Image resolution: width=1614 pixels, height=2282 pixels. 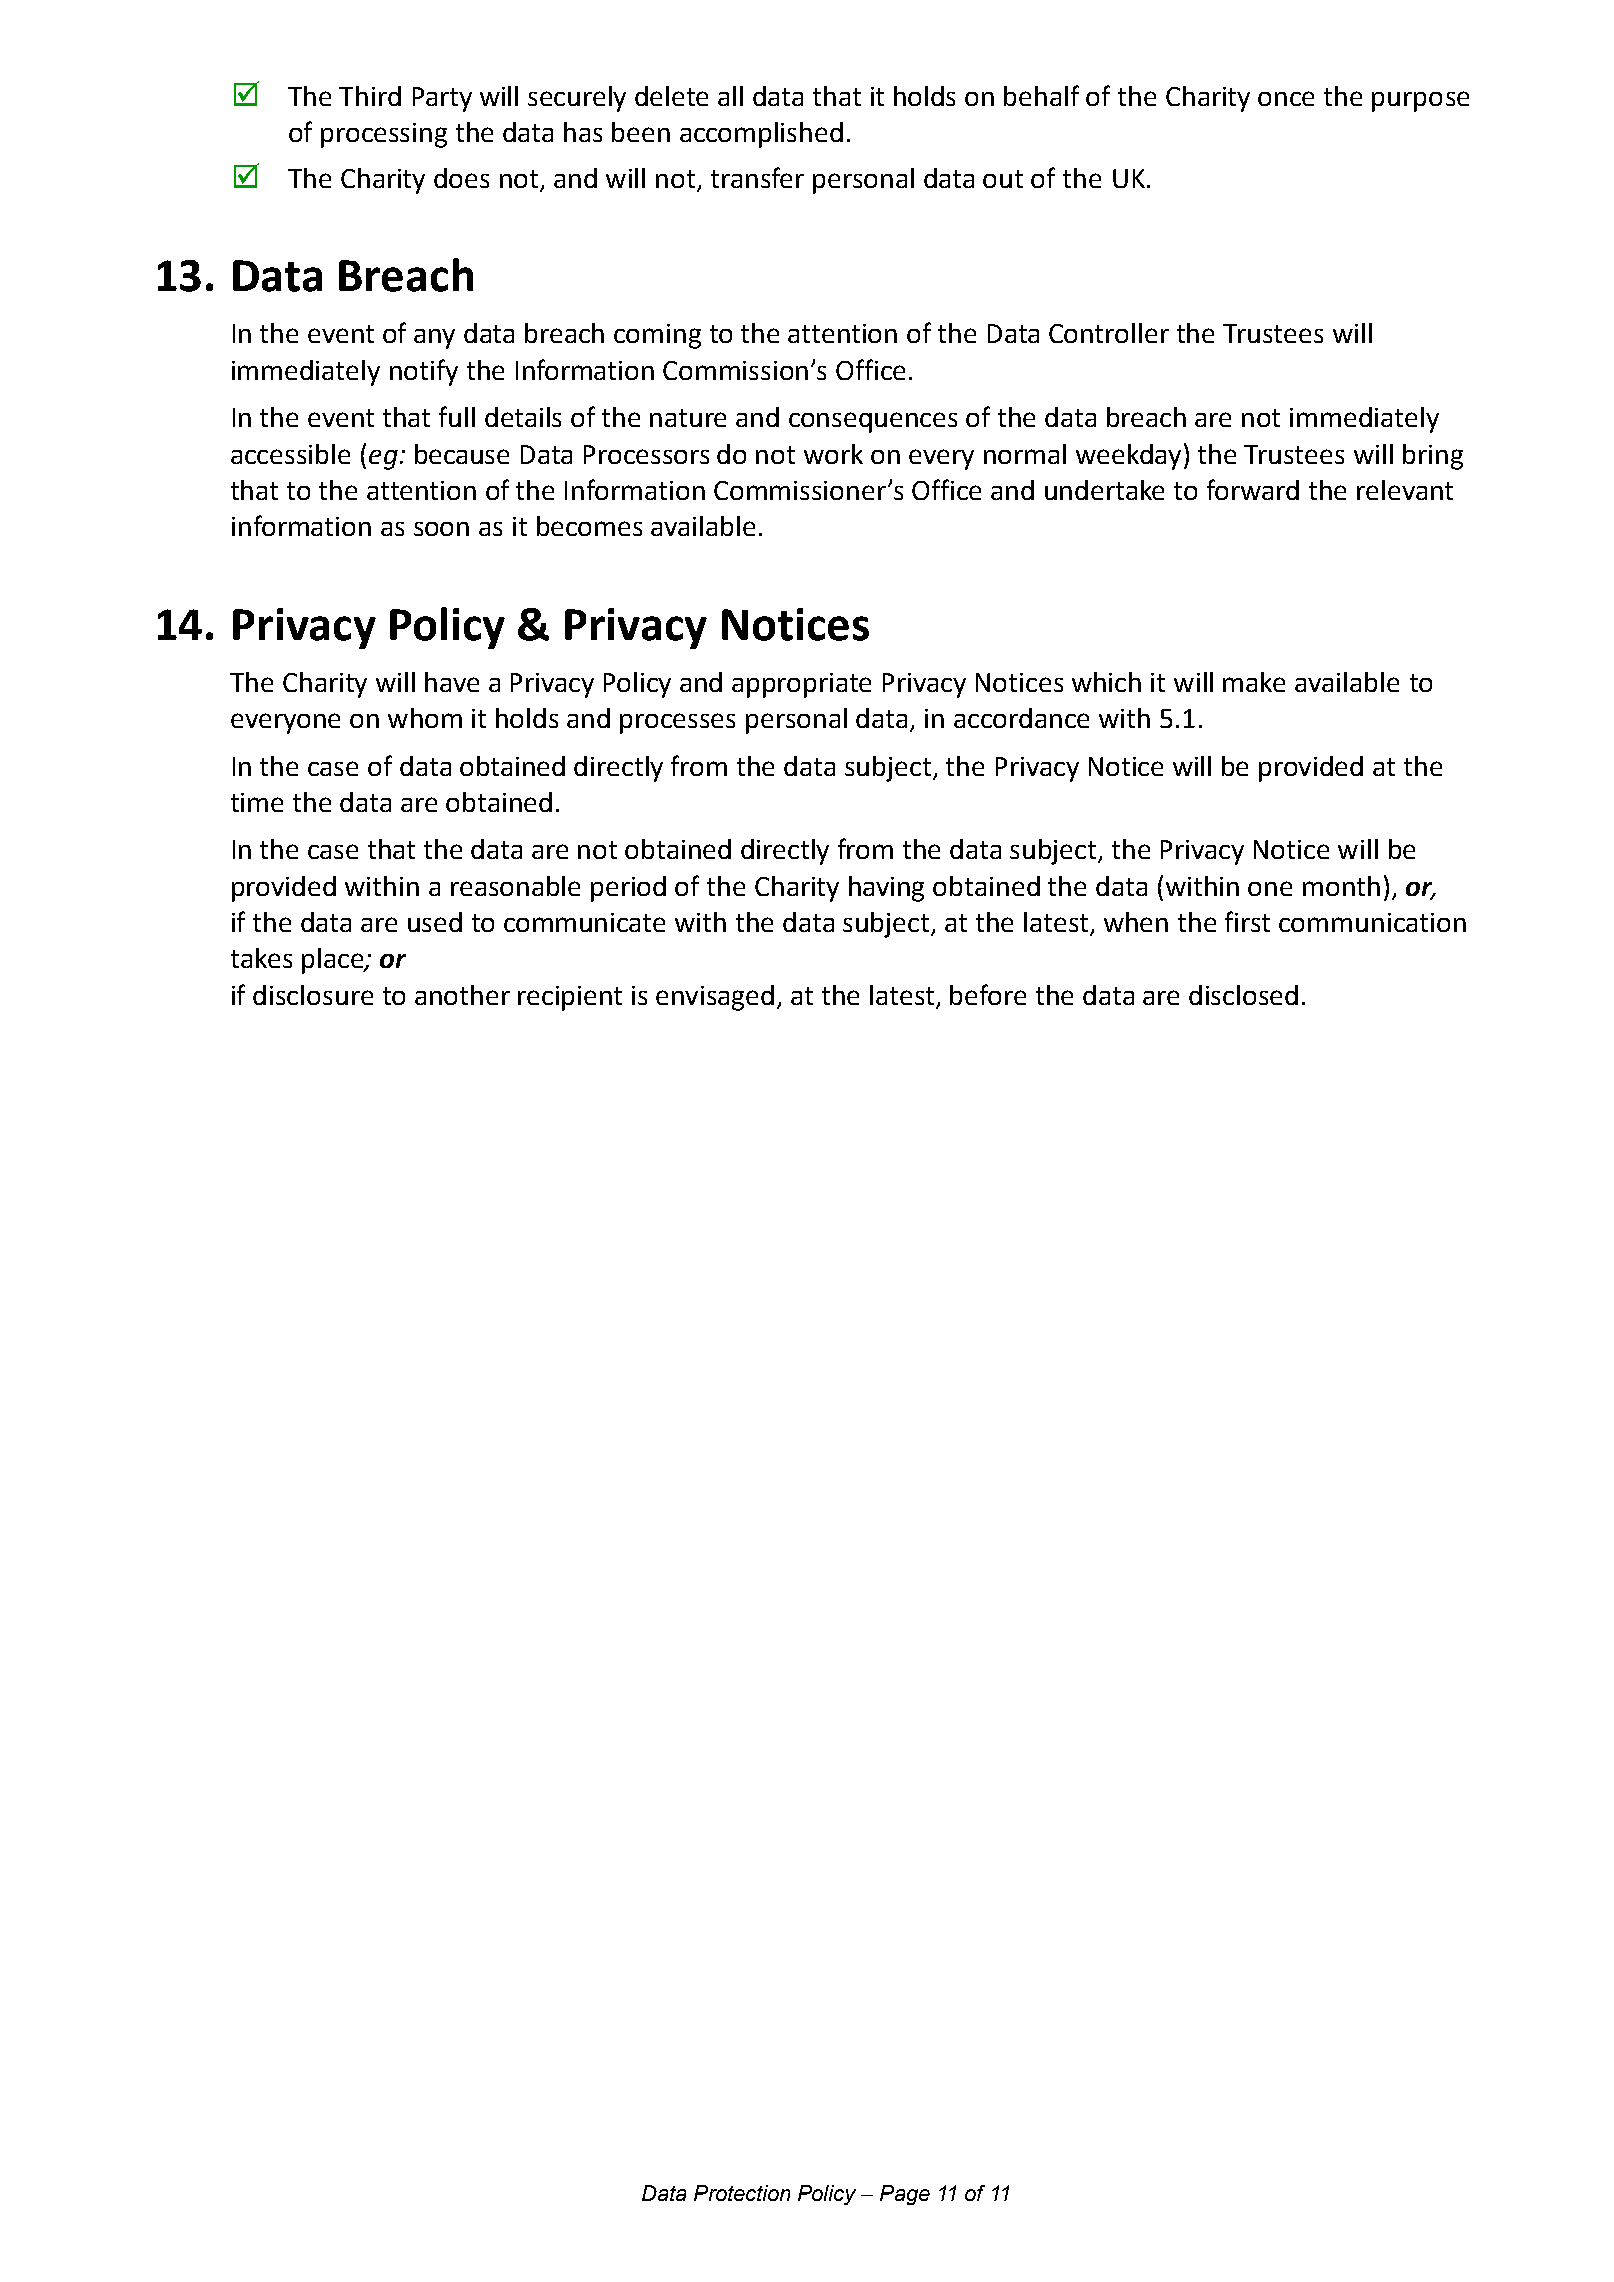 I want to click on accomplished, so click(x=761, y=135).
